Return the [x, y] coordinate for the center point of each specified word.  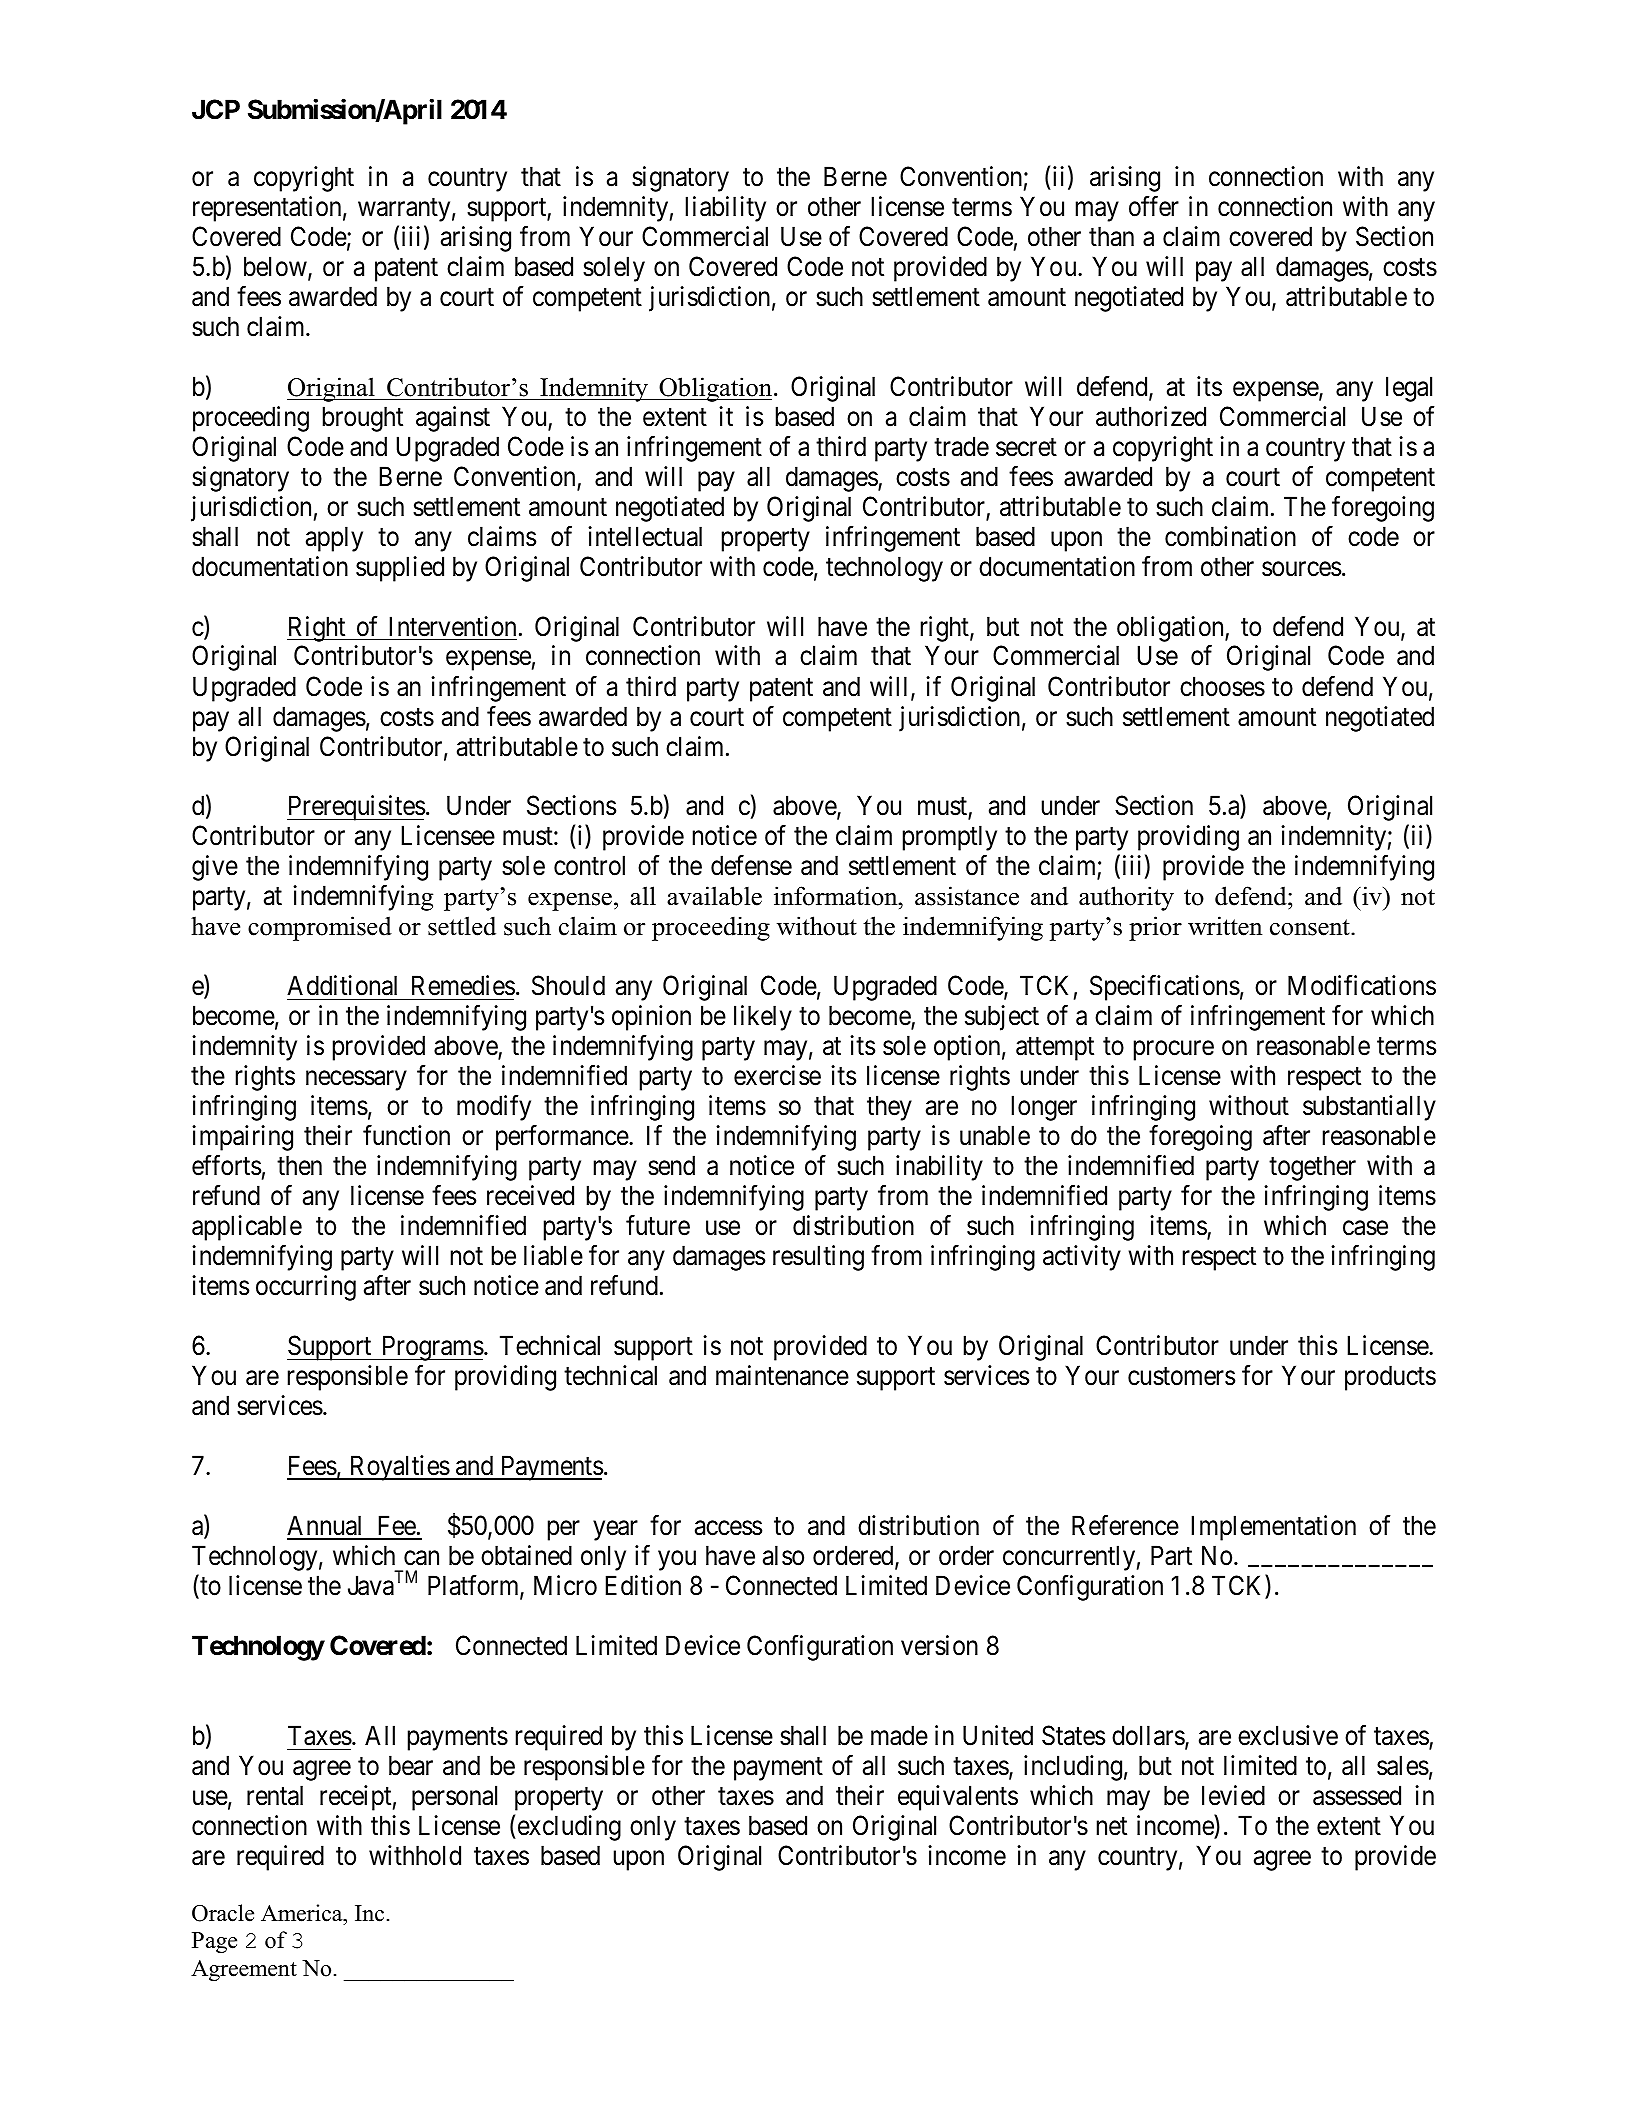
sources [1301, 569]
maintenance [782, 1375]
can [421, 1558]
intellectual [645, 536]
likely [763, 1018]
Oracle [223, 1913]
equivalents [958, 1798]
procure [1174, 1051]
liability [726, 209]
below [276, 267]
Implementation [1274, 1528]
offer [1154, 206]
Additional [342, 985]
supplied [400, 569]
